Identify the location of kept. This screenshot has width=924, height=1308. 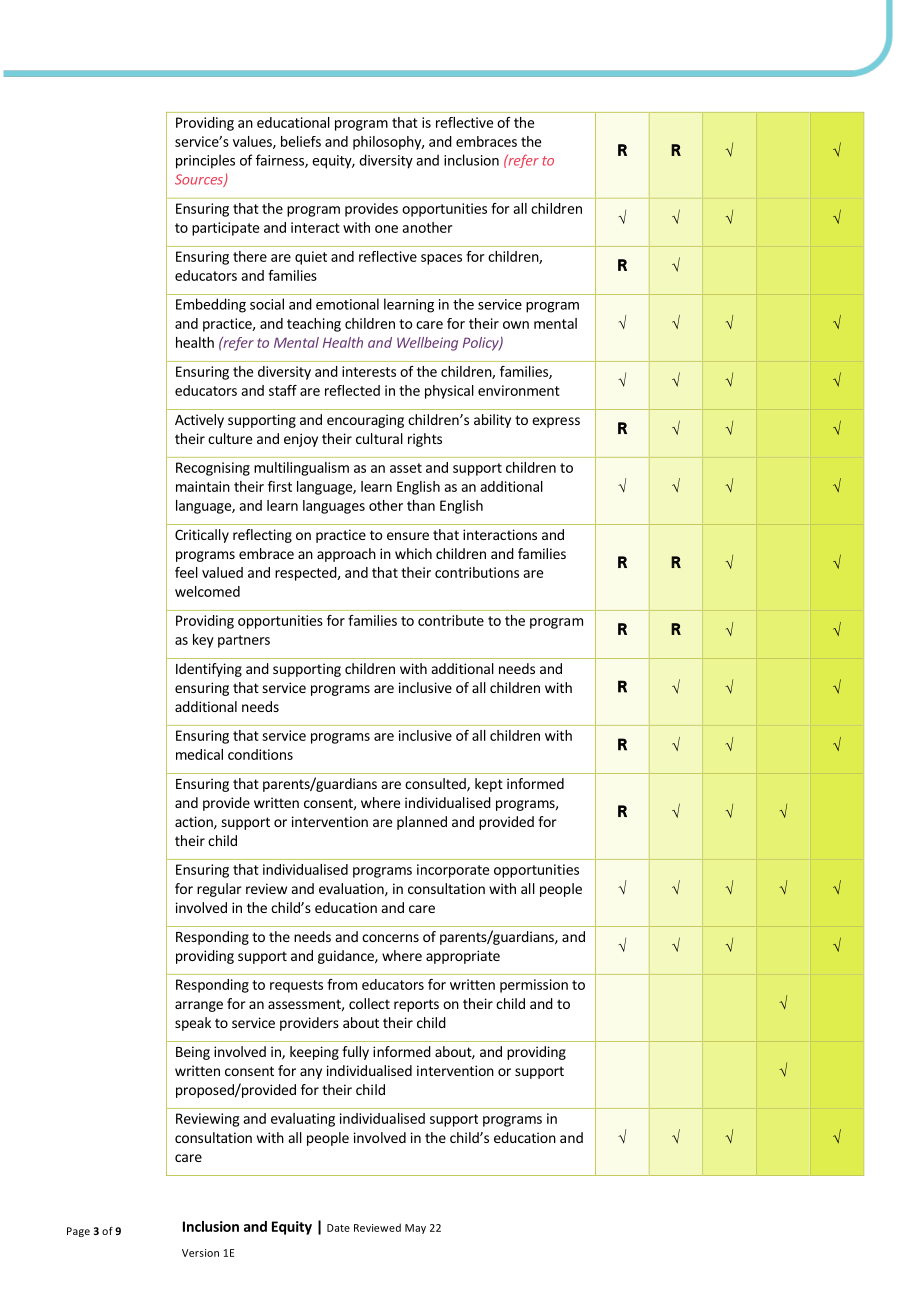
(489, 785).
